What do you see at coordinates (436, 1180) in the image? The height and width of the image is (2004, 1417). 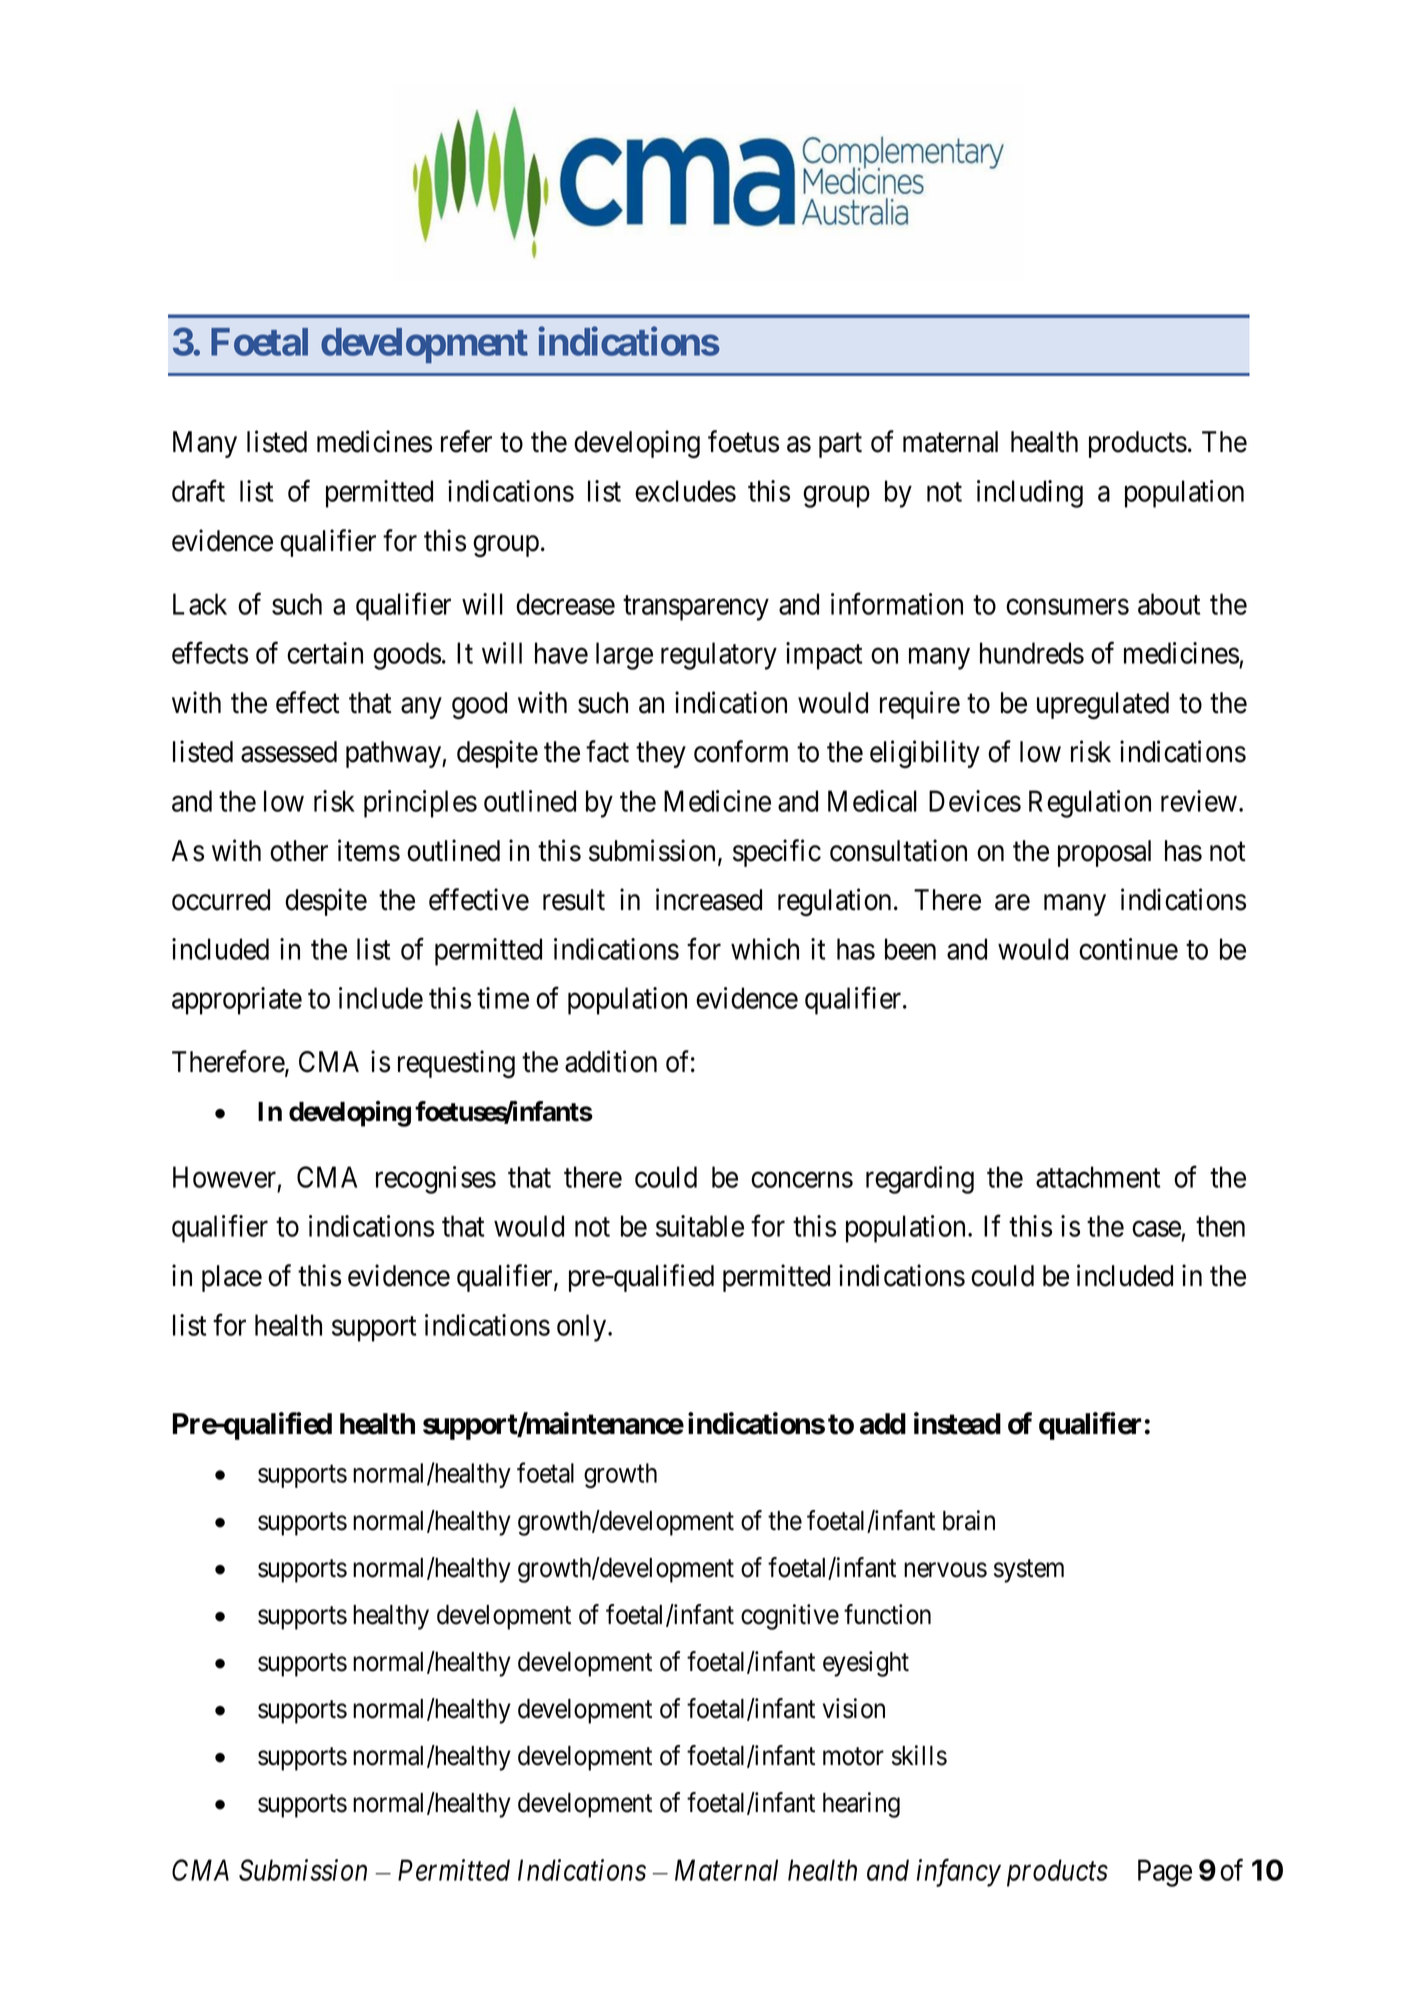 I see `recognises` at bounding box center [436, 1180].
